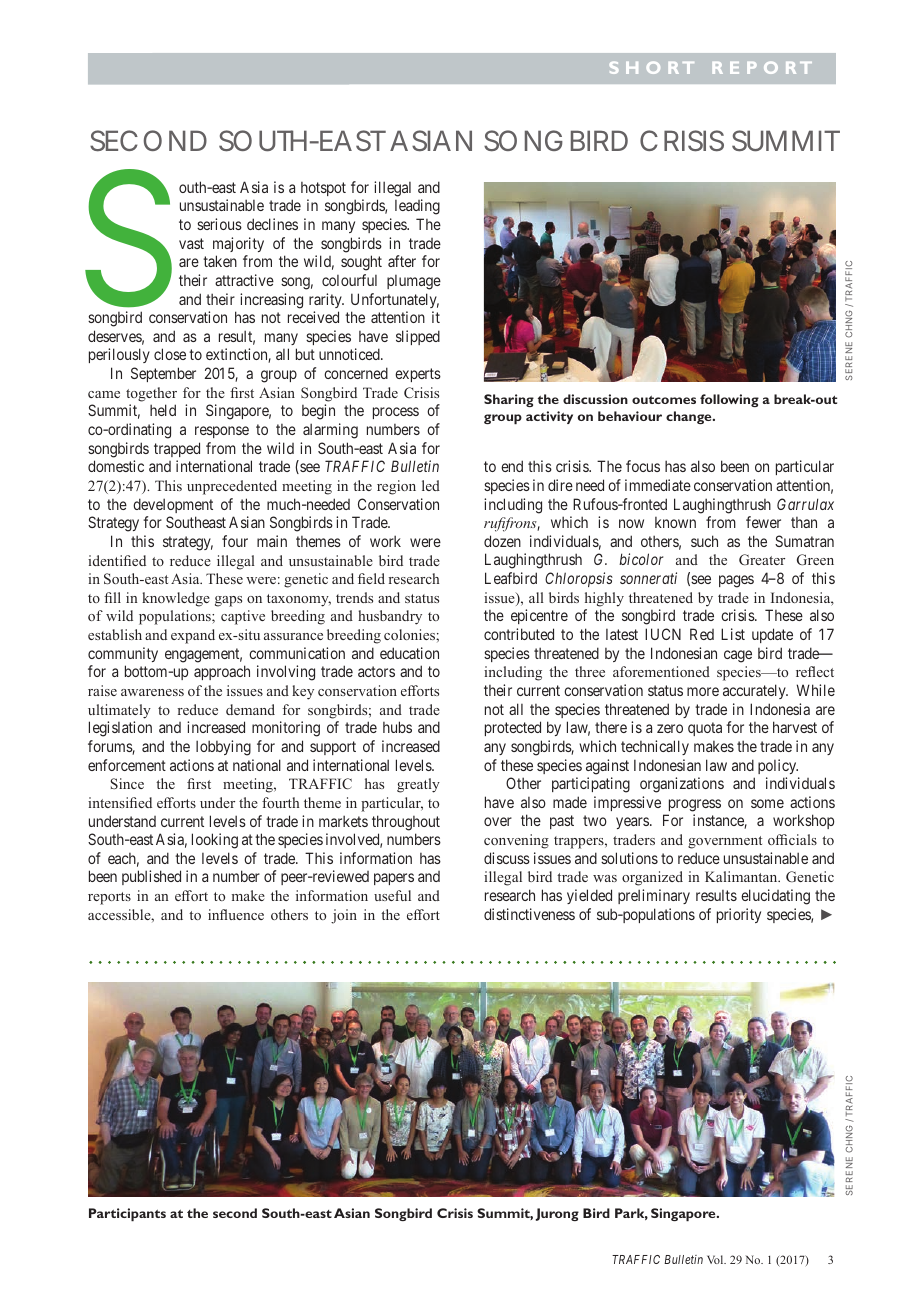  Describe the element at coordinates (755, 691) in the image. I see `accurately` at that location.
